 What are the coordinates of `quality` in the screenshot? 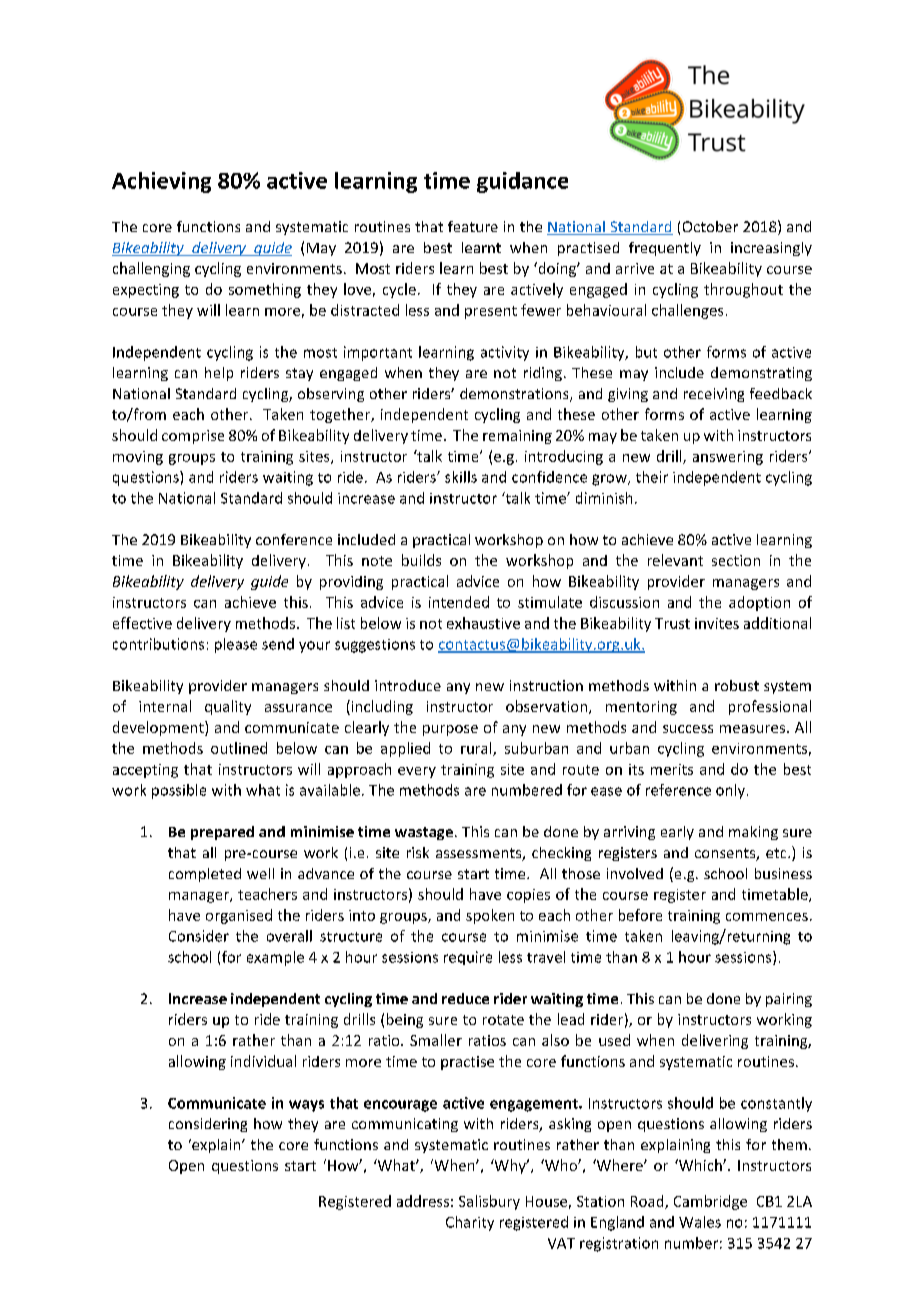 It's located at (228, 707).
